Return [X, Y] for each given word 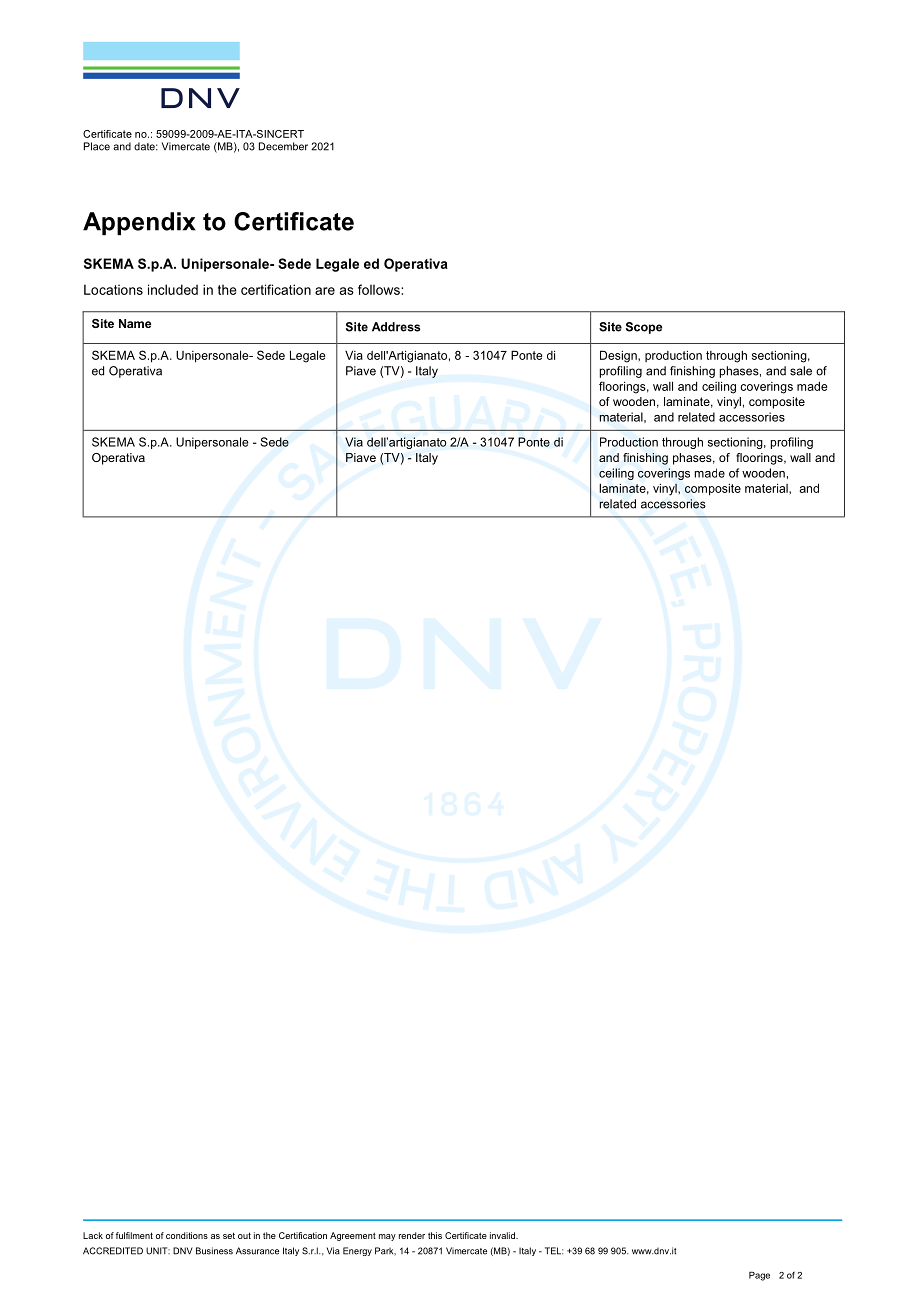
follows [380, 289]
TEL [554, 1251]
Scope [644, 328]
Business [214, 1251]
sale [801, 371]
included [173, 289]
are [325, 291]
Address [396, 327]
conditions [187, 1235]
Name [135, 323]
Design [619, 356]
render [412, 1235]
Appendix [139, 223]
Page [759, 1276]
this [435, 1235]
